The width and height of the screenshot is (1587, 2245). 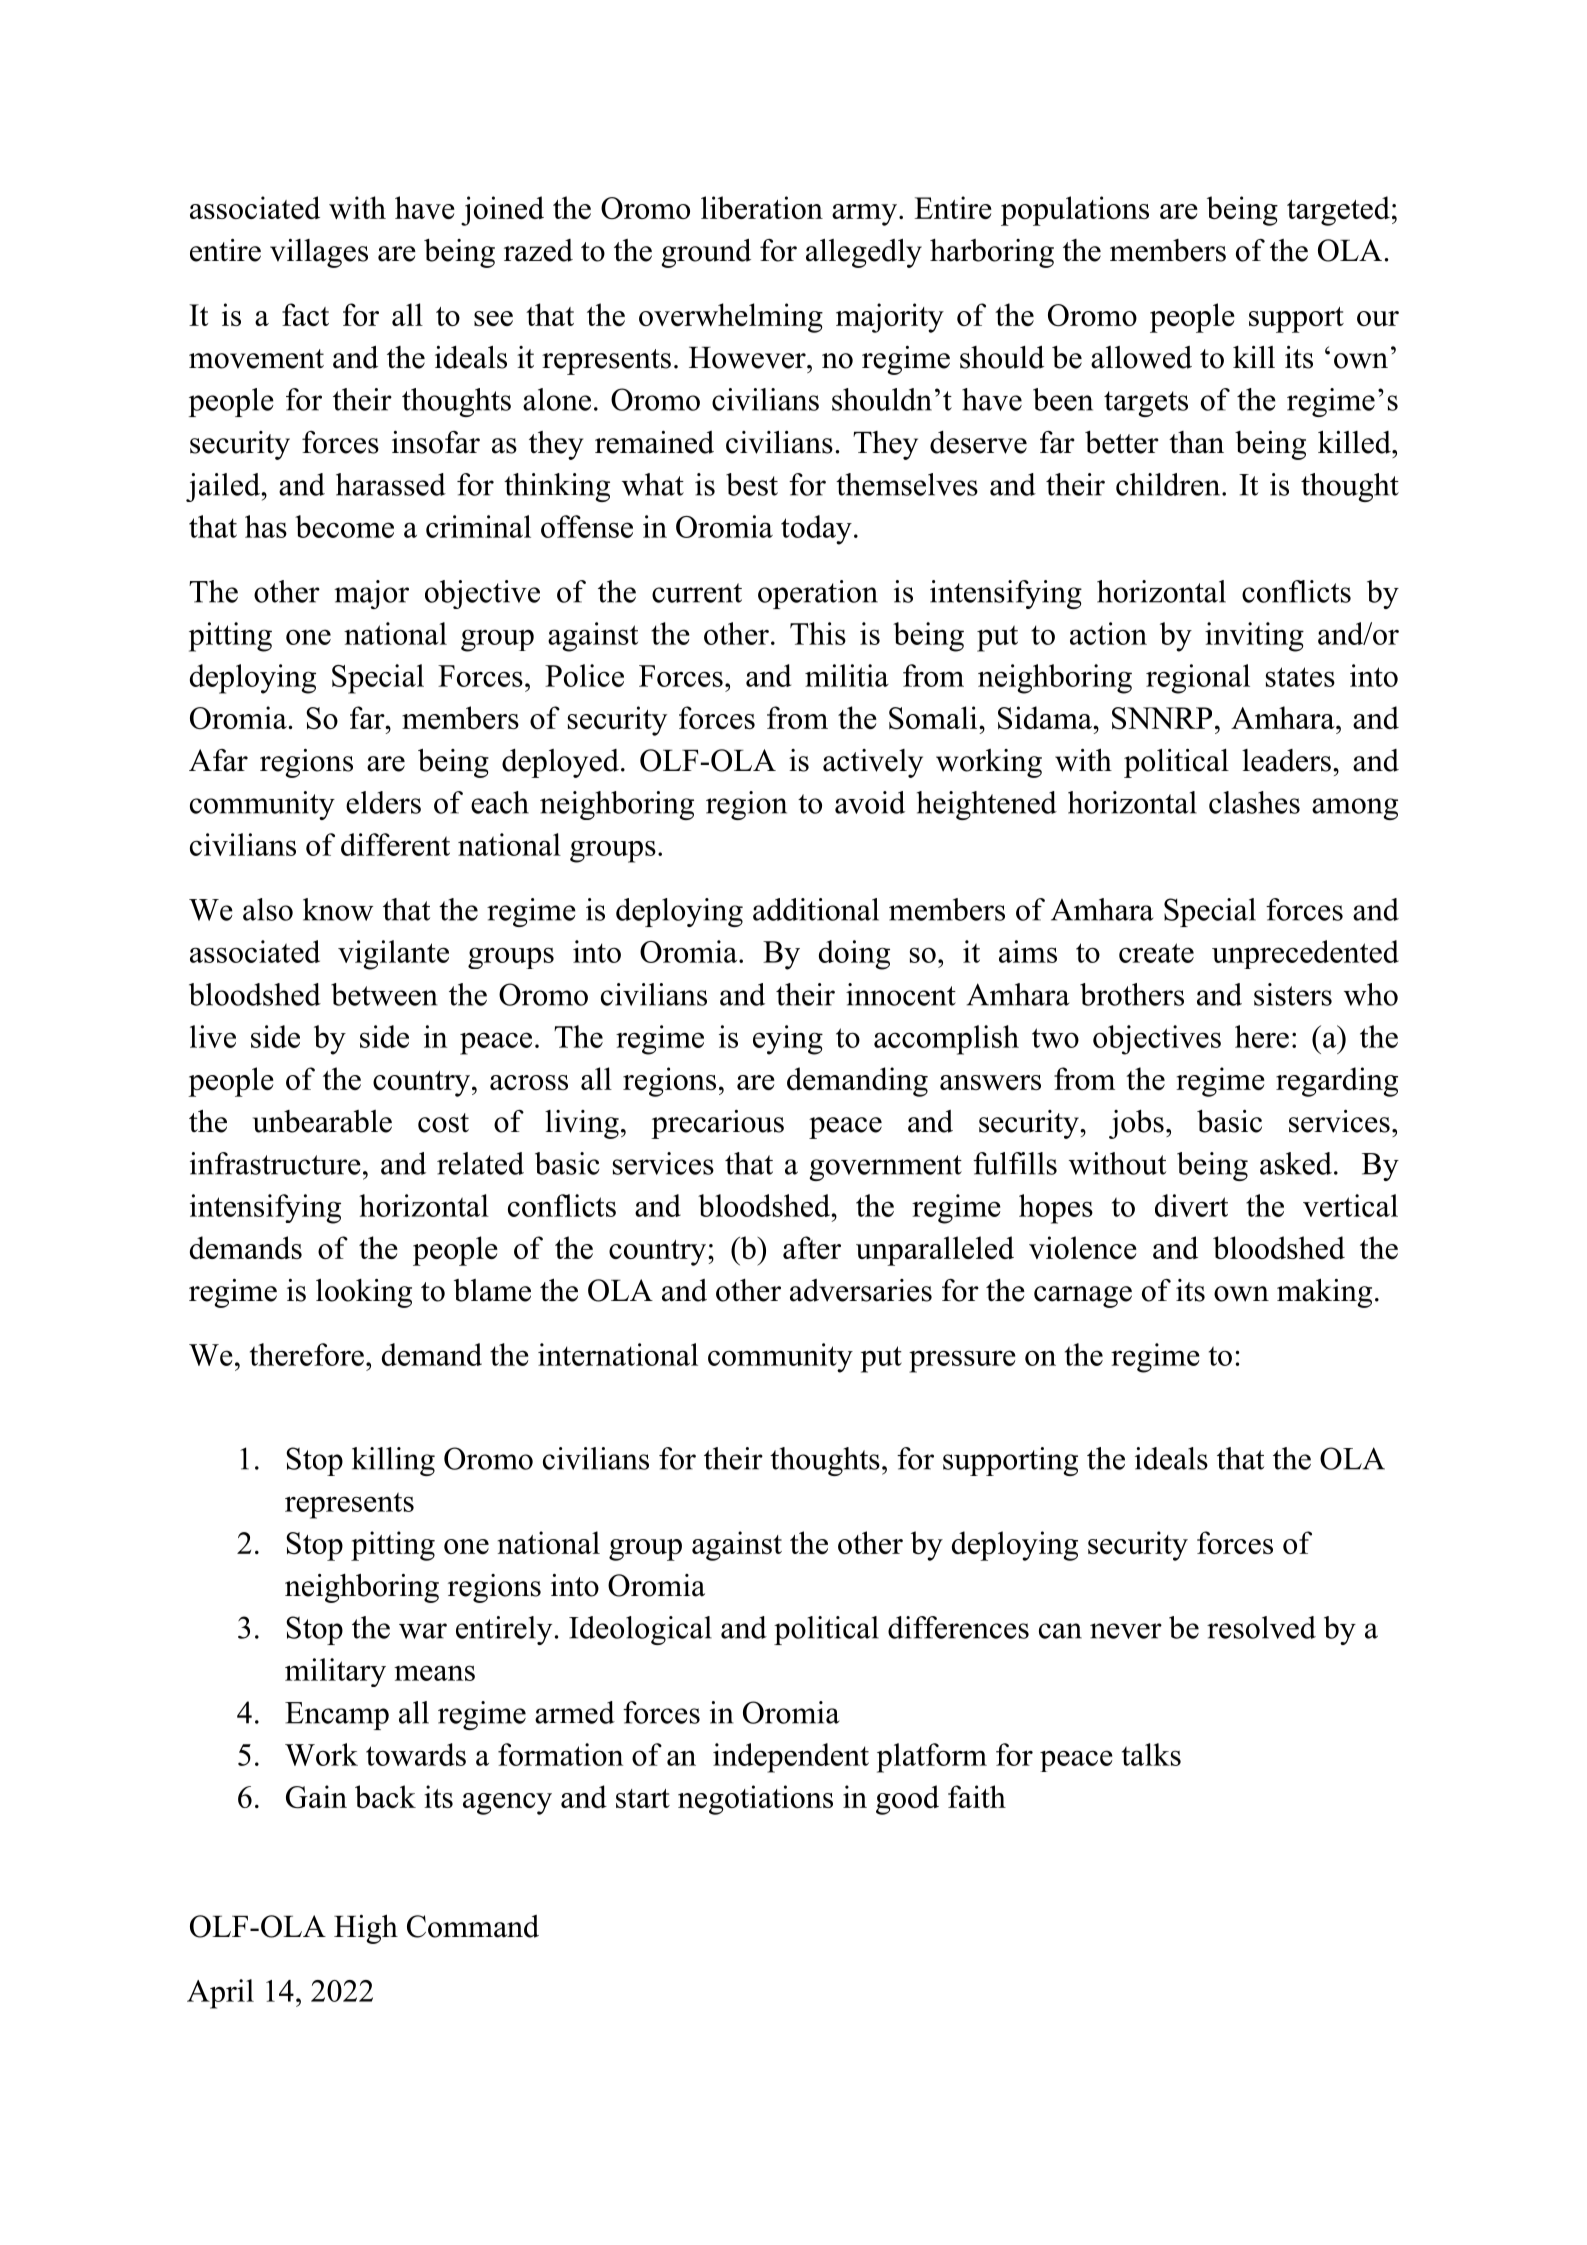 I want to click on allegedly, so click(x=864, y=253).
